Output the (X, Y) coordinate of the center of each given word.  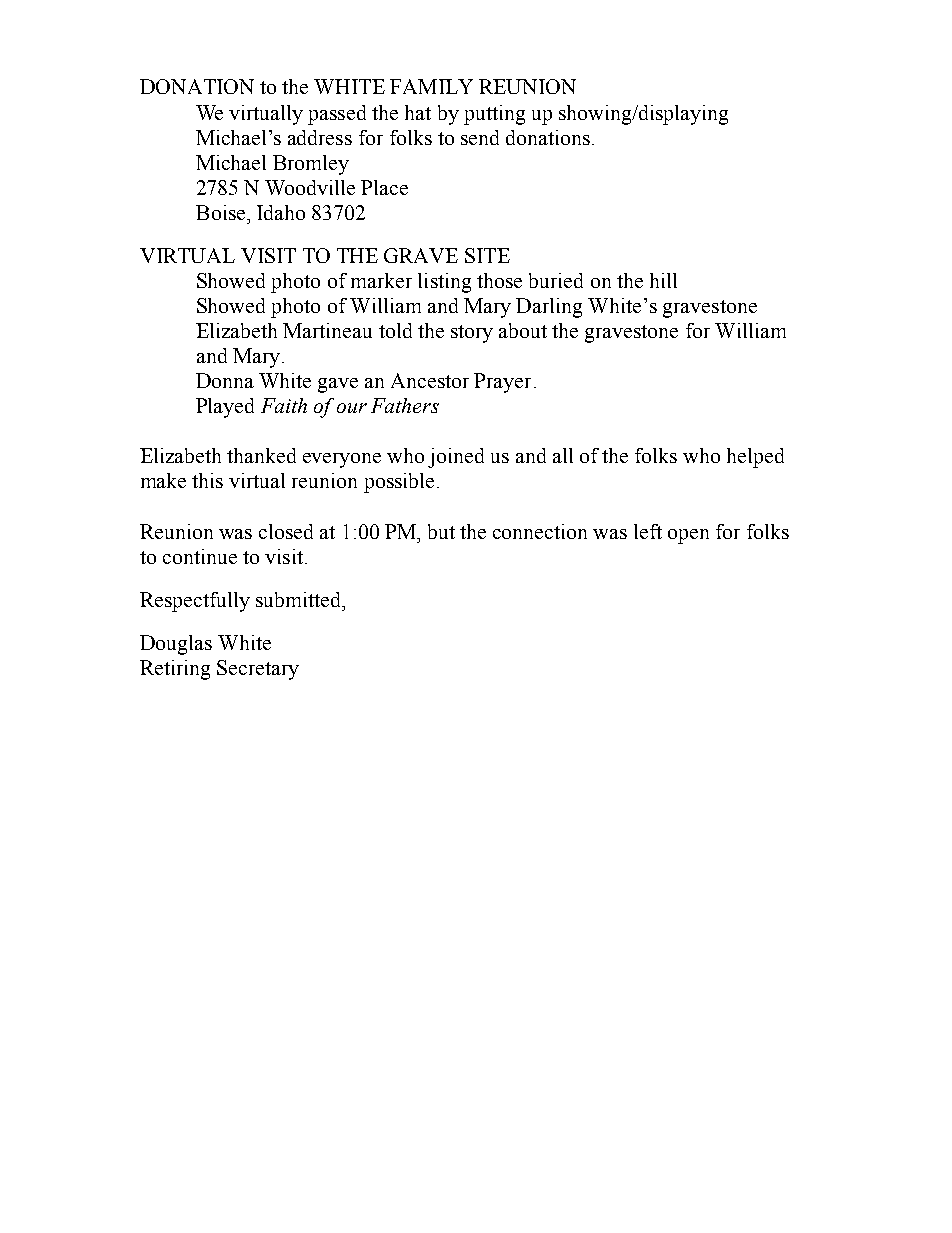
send (480, 137)
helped (755, 458)
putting (494, 115)
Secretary (258, 670)
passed (337, 115)
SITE (487, 255)
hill (663, 280)
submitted (300, 599)
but (441, 531)
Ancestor (430, 380)
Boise (222, 212)
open (688, 536)
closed (286, 531)
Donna (225, 380)
